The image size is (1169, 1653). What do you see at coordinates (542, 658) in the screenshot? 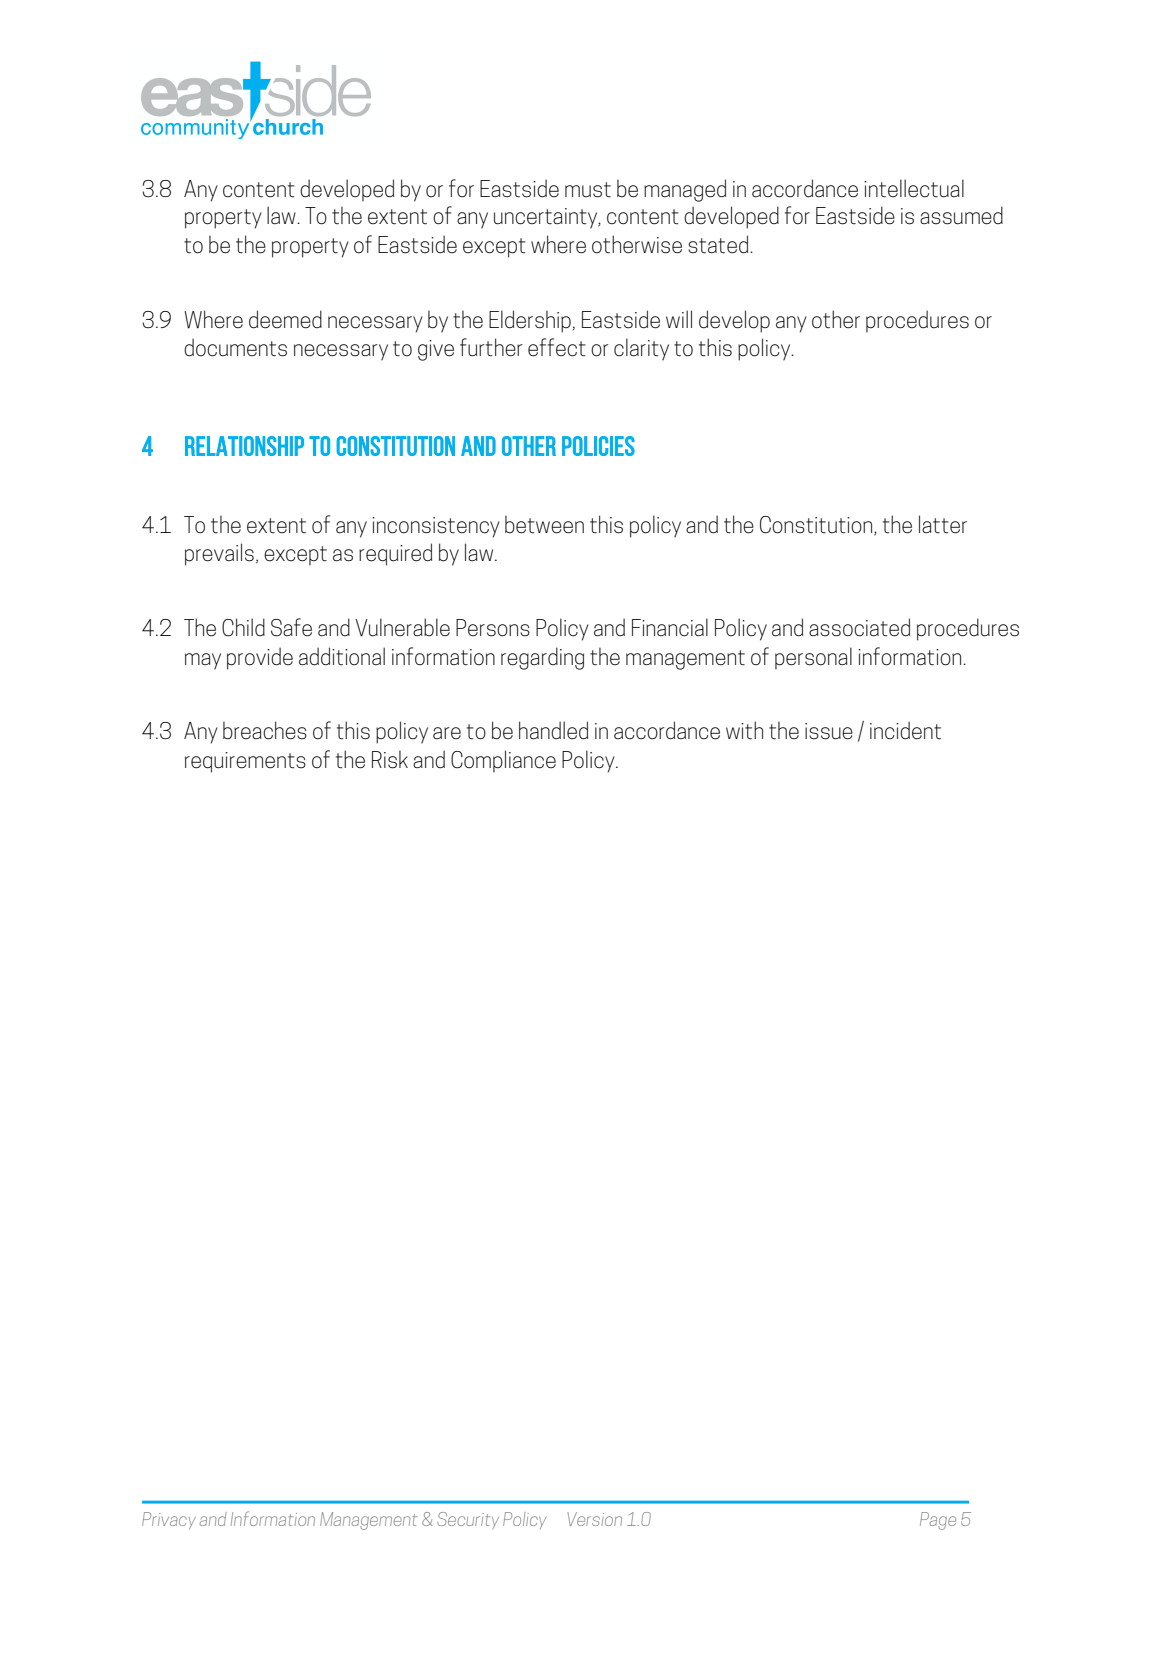
I see `regarding` at bounding box center [542, 658].
